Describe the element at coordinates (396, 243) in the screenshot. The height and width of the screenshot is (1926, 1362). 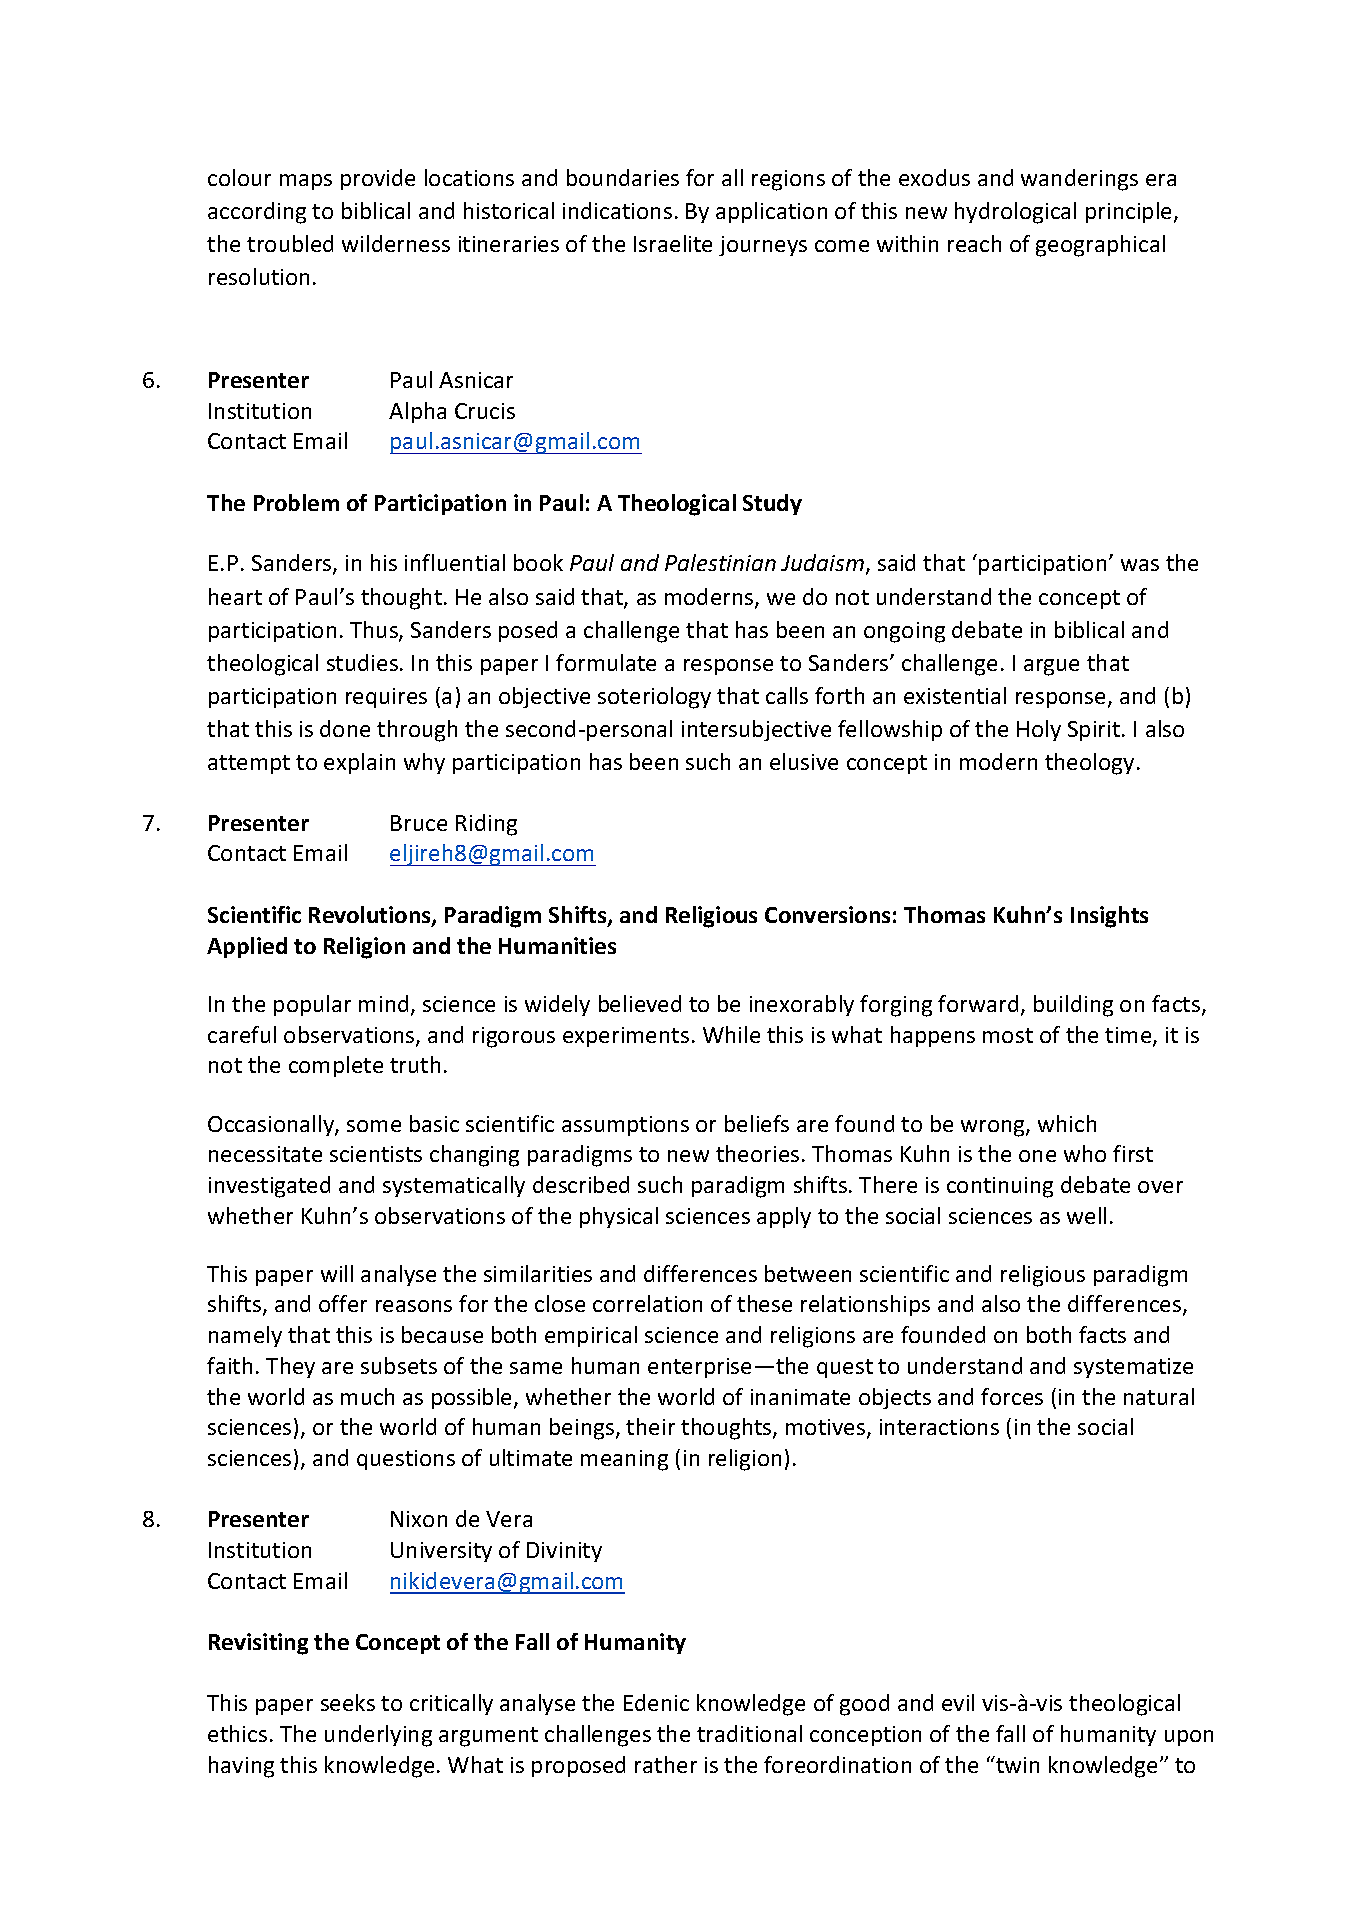
I see `wilderness` at that location.
